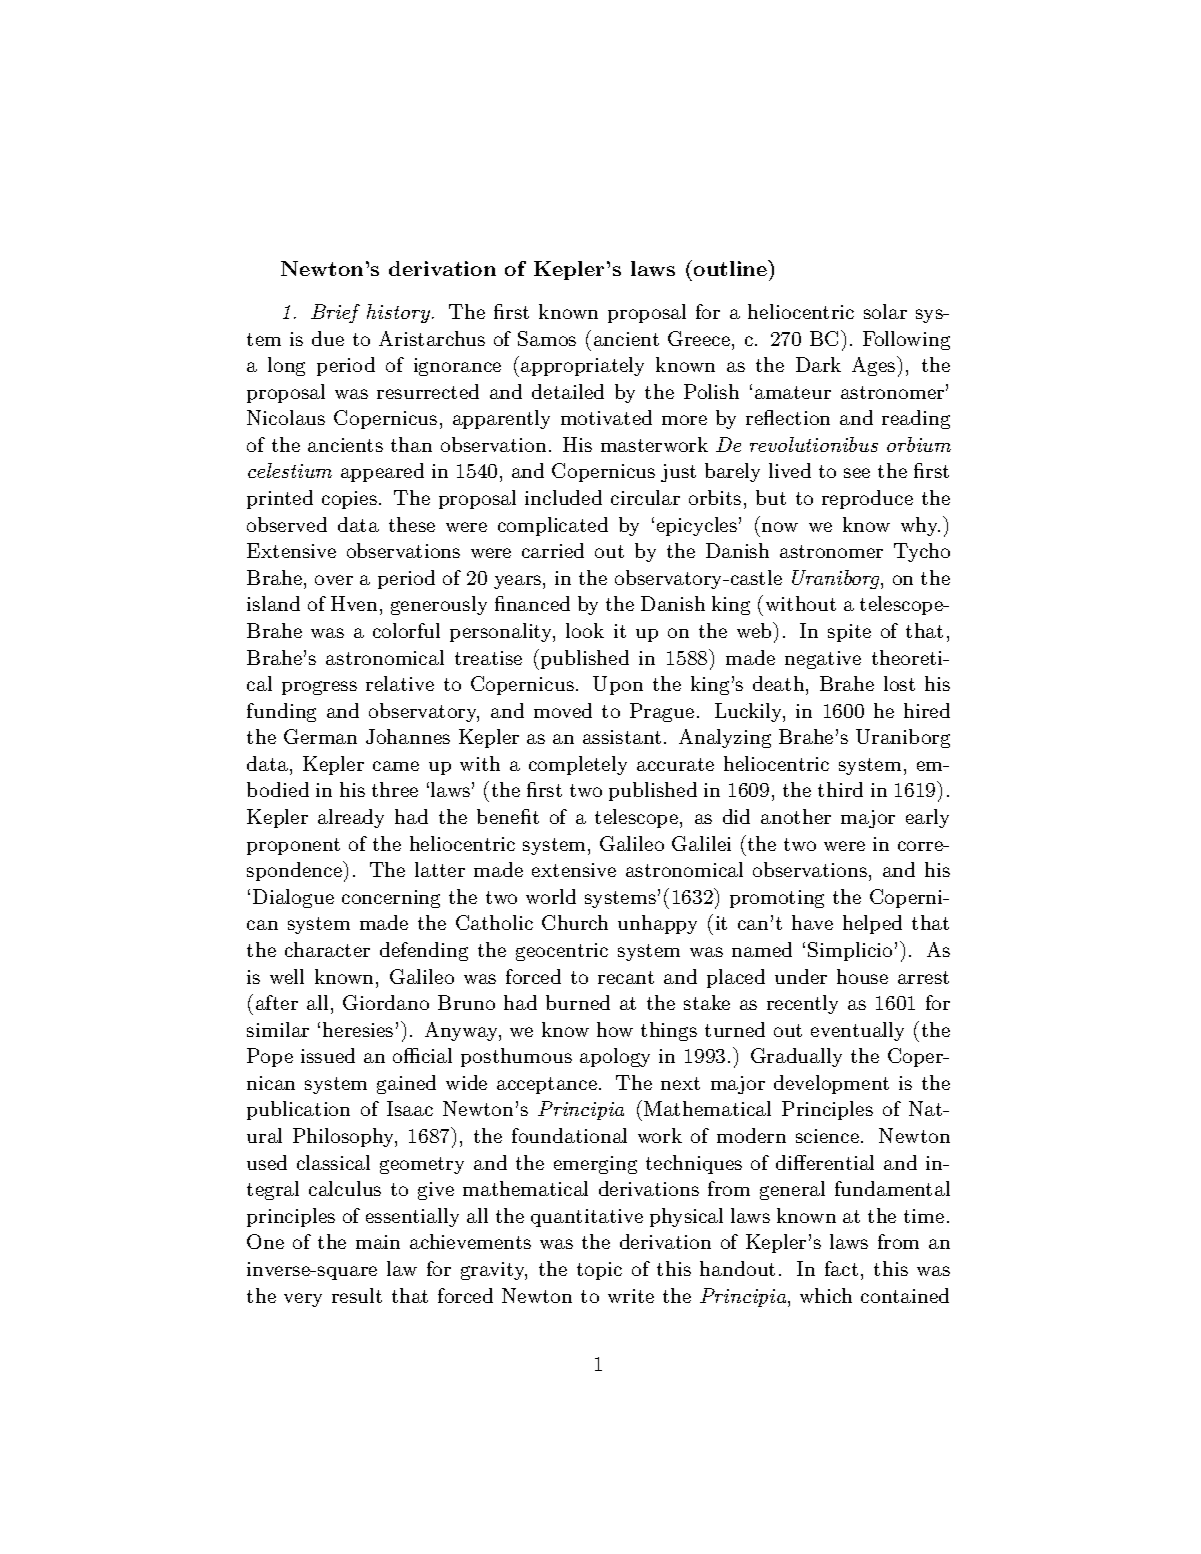 The height and width of the screenshot is (1554, 1201). I want to click on eventually, so click(857, 1031).
